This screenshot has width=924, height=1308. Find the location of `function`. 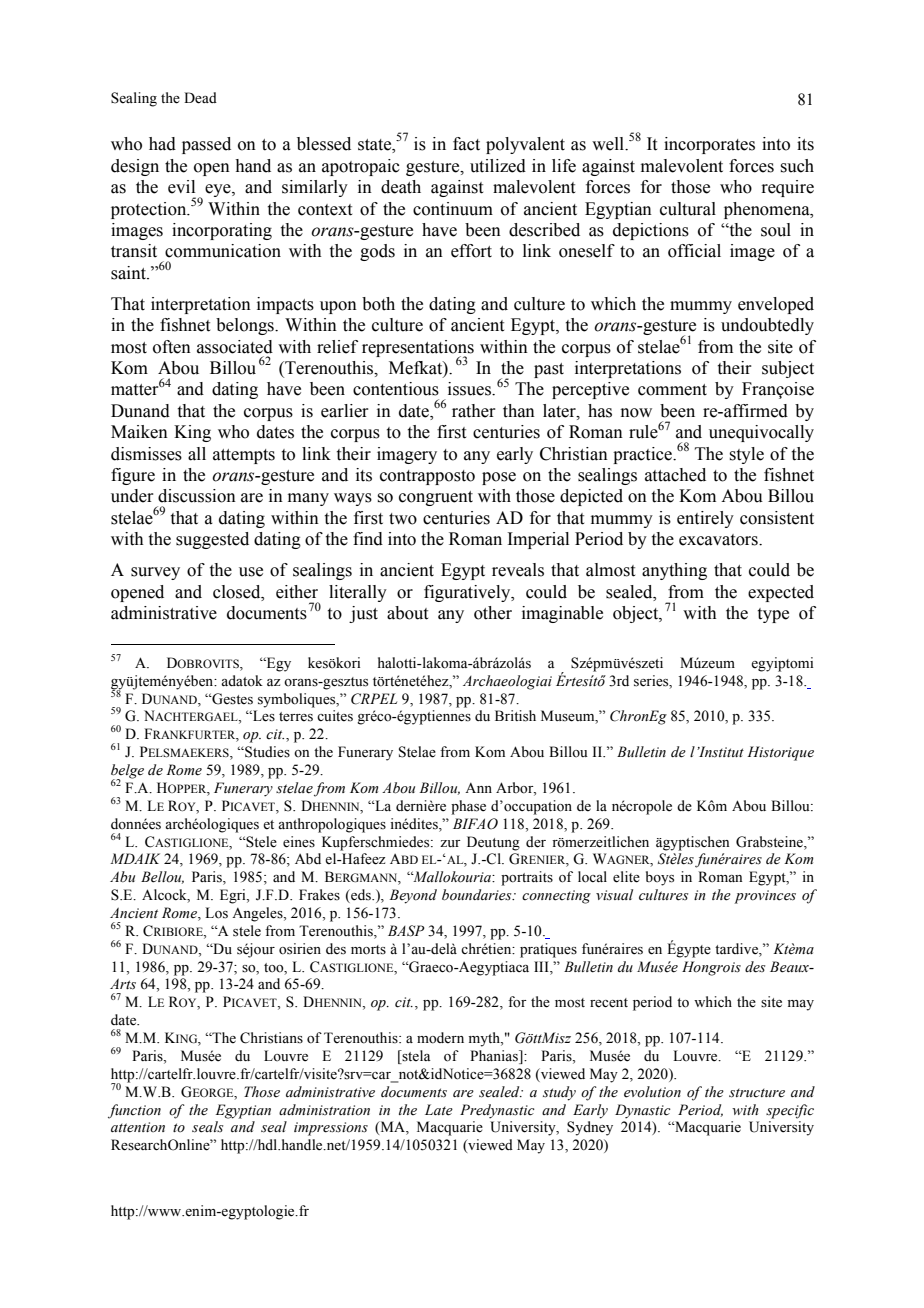

function is located at coordinates (134, 1111).
